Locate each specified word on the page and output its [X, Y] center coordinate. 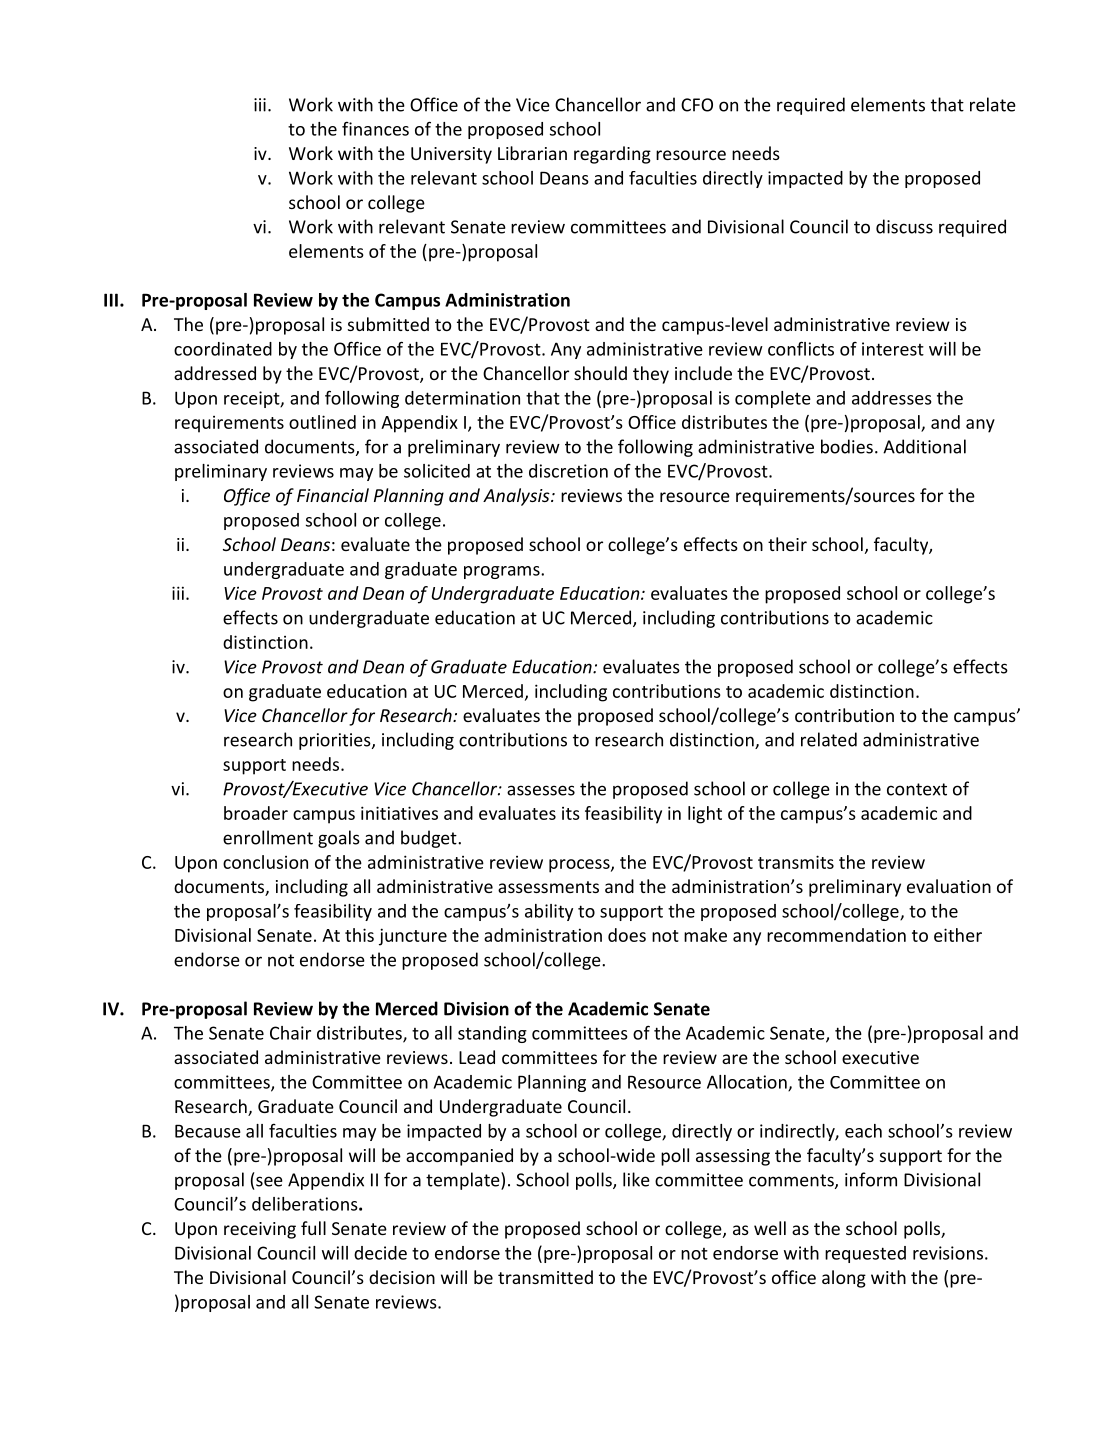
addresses [892, 398]
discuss [904, 226]
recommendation [836, 935]
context [917, 789]
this [359, 935]
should [600, 373]
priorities [336, 741]
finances [375, 129]
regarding [612, 155]
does [627, 935]
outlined [322, 422]
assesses [541, 790]
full [313, 1228]
